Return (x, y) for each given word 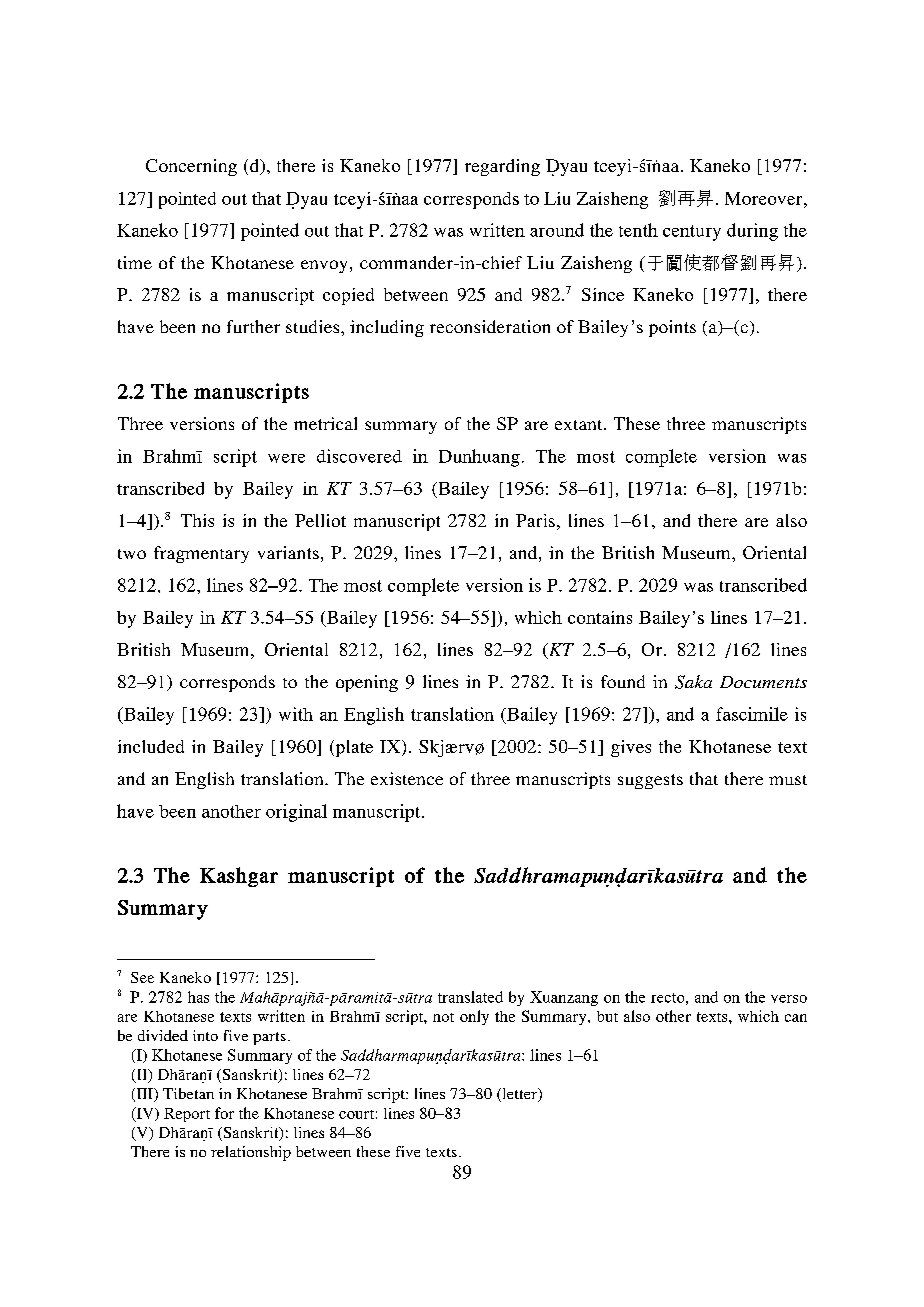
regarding (502, 167)
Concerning (191, 167)
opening (367, 683)
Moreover (765, 198)
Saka (693, 682)
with (296, 714)
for (224, 1113)
